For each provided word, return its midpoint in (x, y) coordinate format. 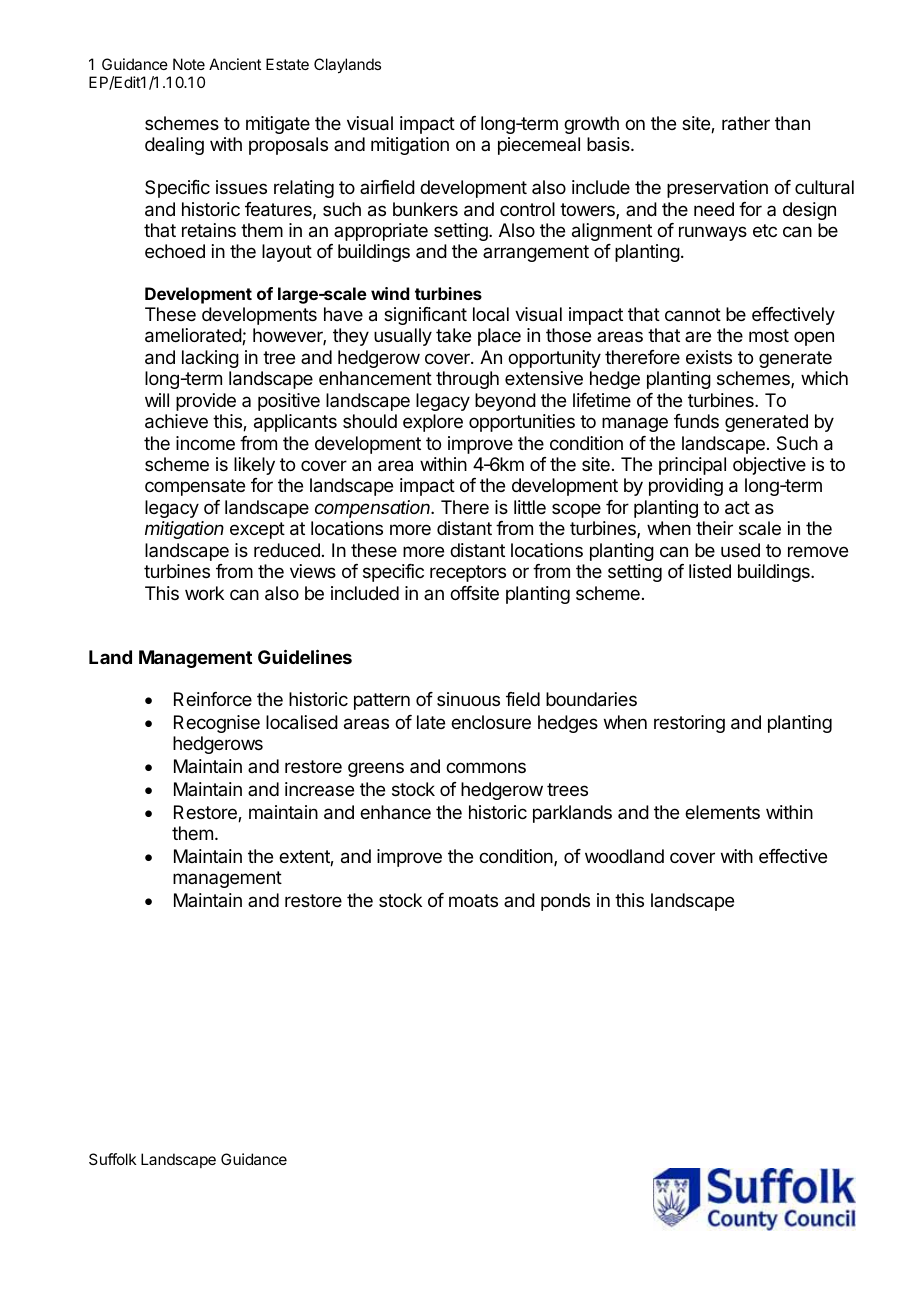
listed (710, 571)
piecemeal (539, 146)
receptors (468, 573)
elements (722, 812)
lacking (210, 359)
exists (709, 357)
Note (189, 64)
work (204, 593)
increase (319, 789)
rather (746, 123)
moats (473, 900)
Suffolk (113, 1159)
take (453, 335)
